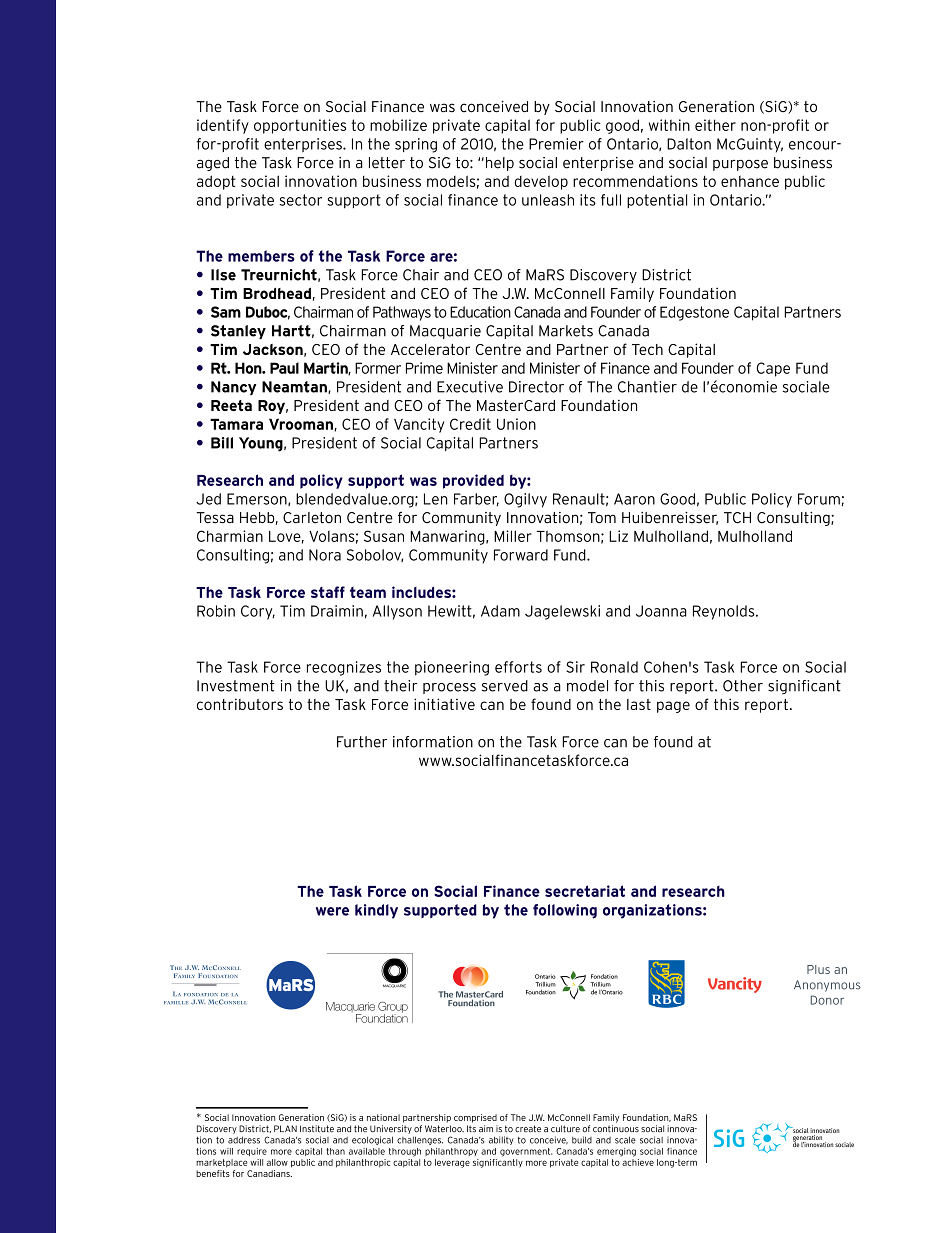  What do you see at coordinates (743, 686) in the page?
I see `Other` at bounding box center [743, 686].
